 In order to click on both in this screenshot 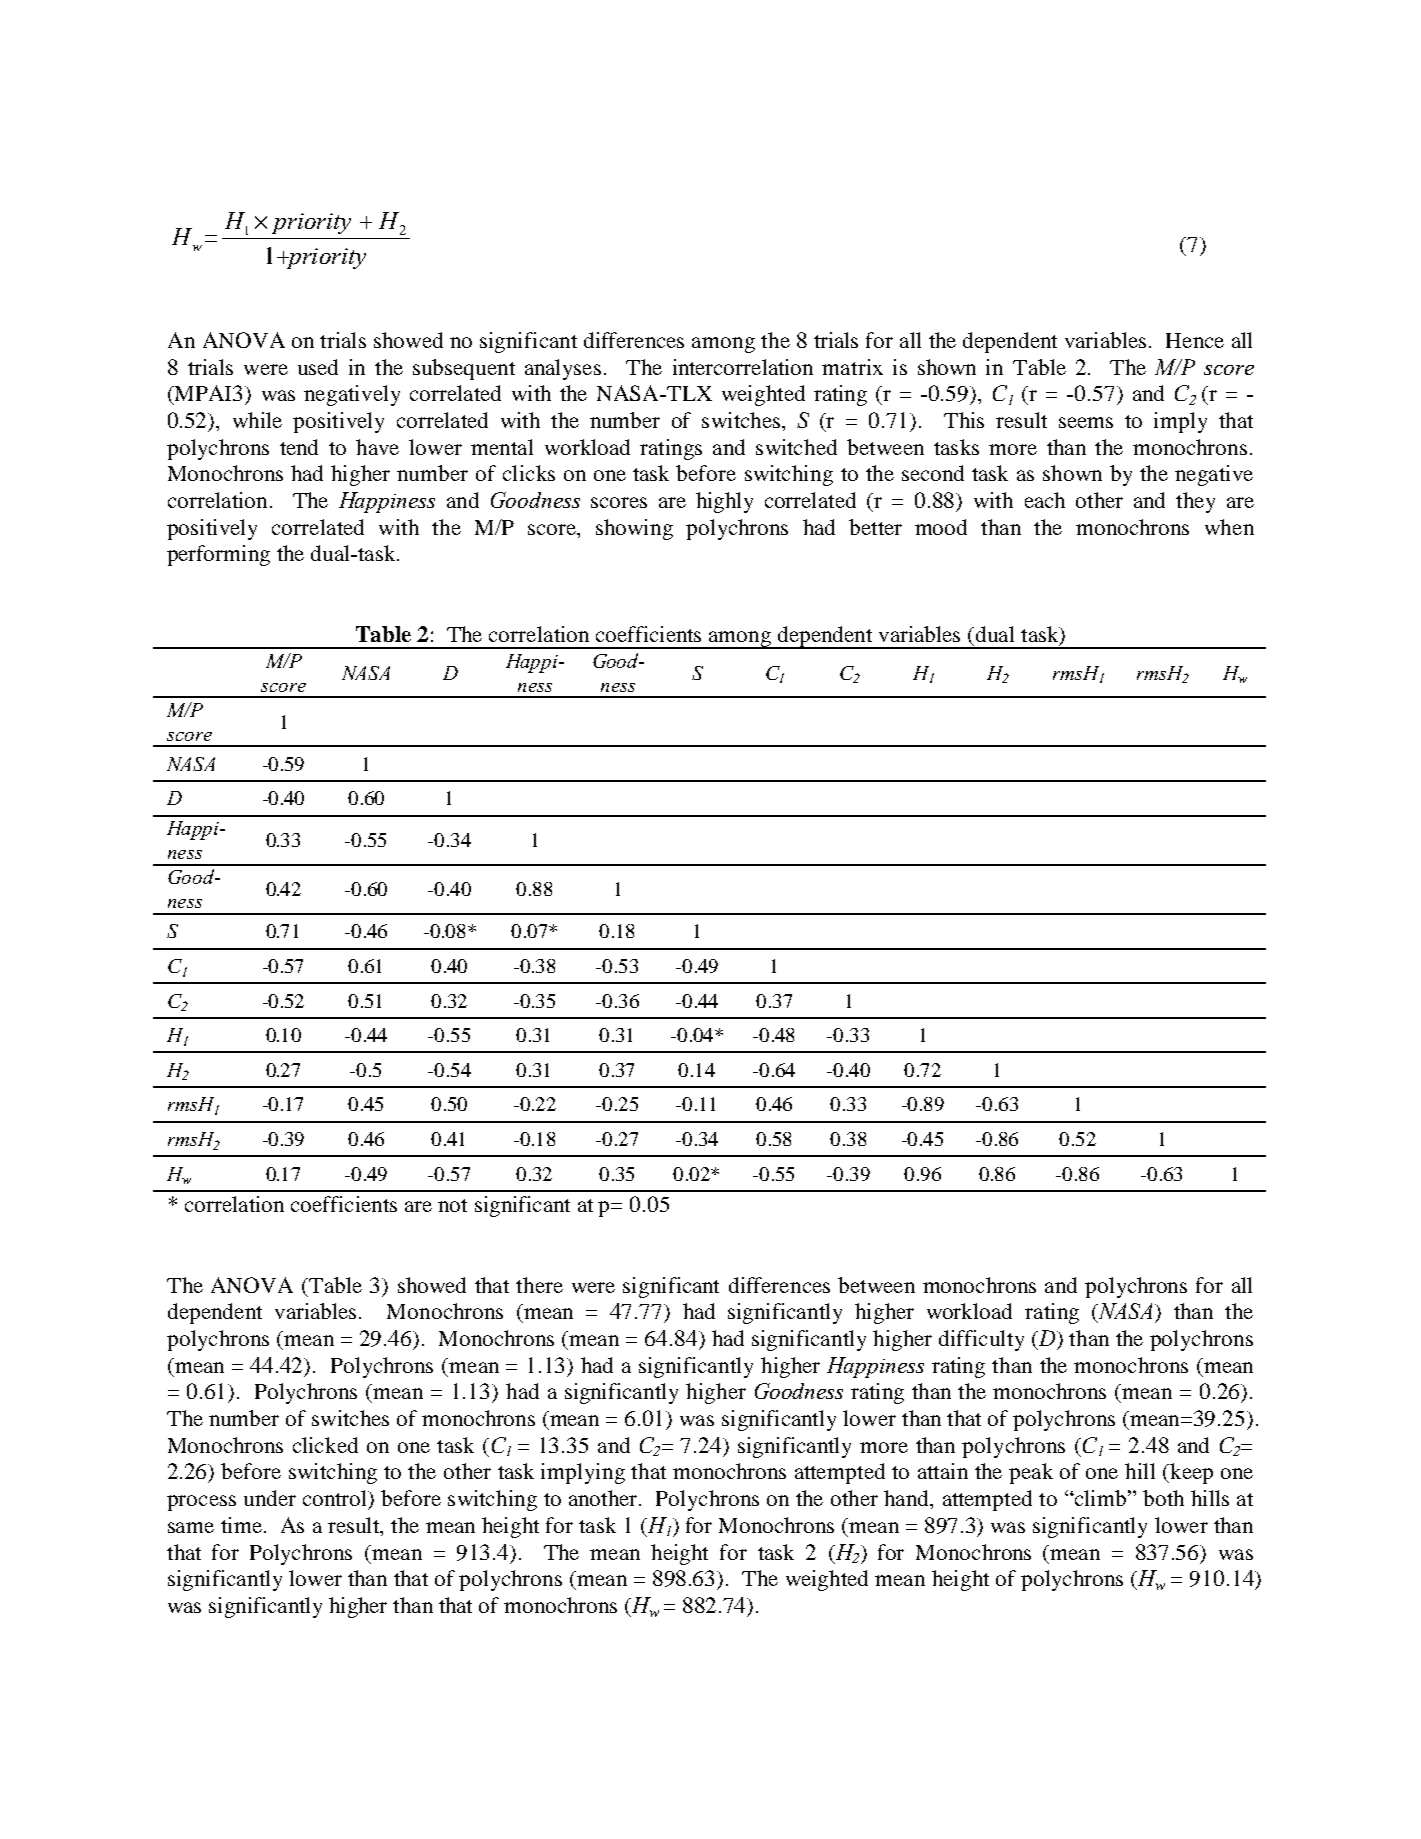, I will do `click(1163, 1498)`.
